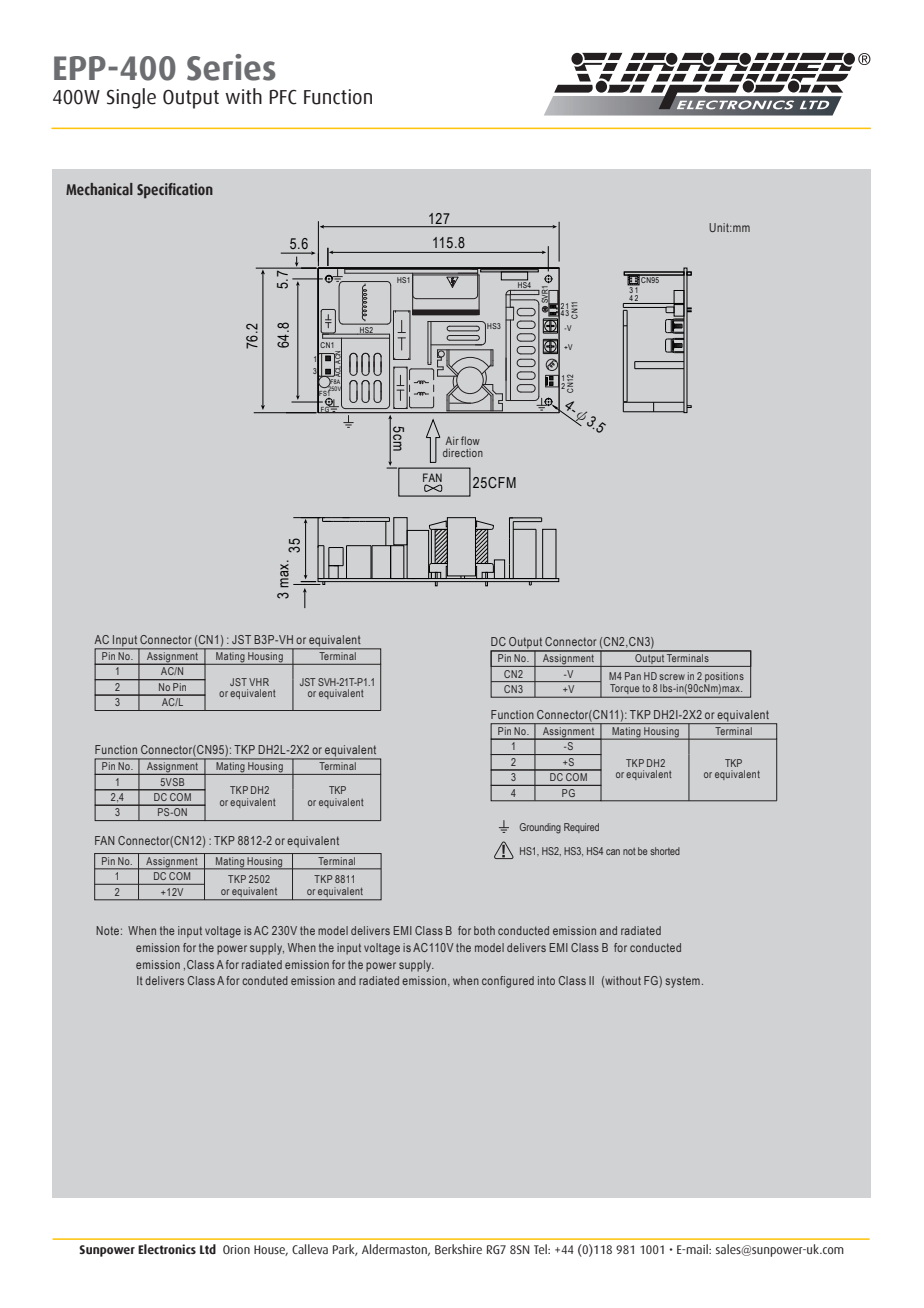 The height and width of the screenshot is (1308, 924). What do you see at coordinates (167, 1249) in the screenshot?
I see `Electronics` at bounding box center [167, 1249].
